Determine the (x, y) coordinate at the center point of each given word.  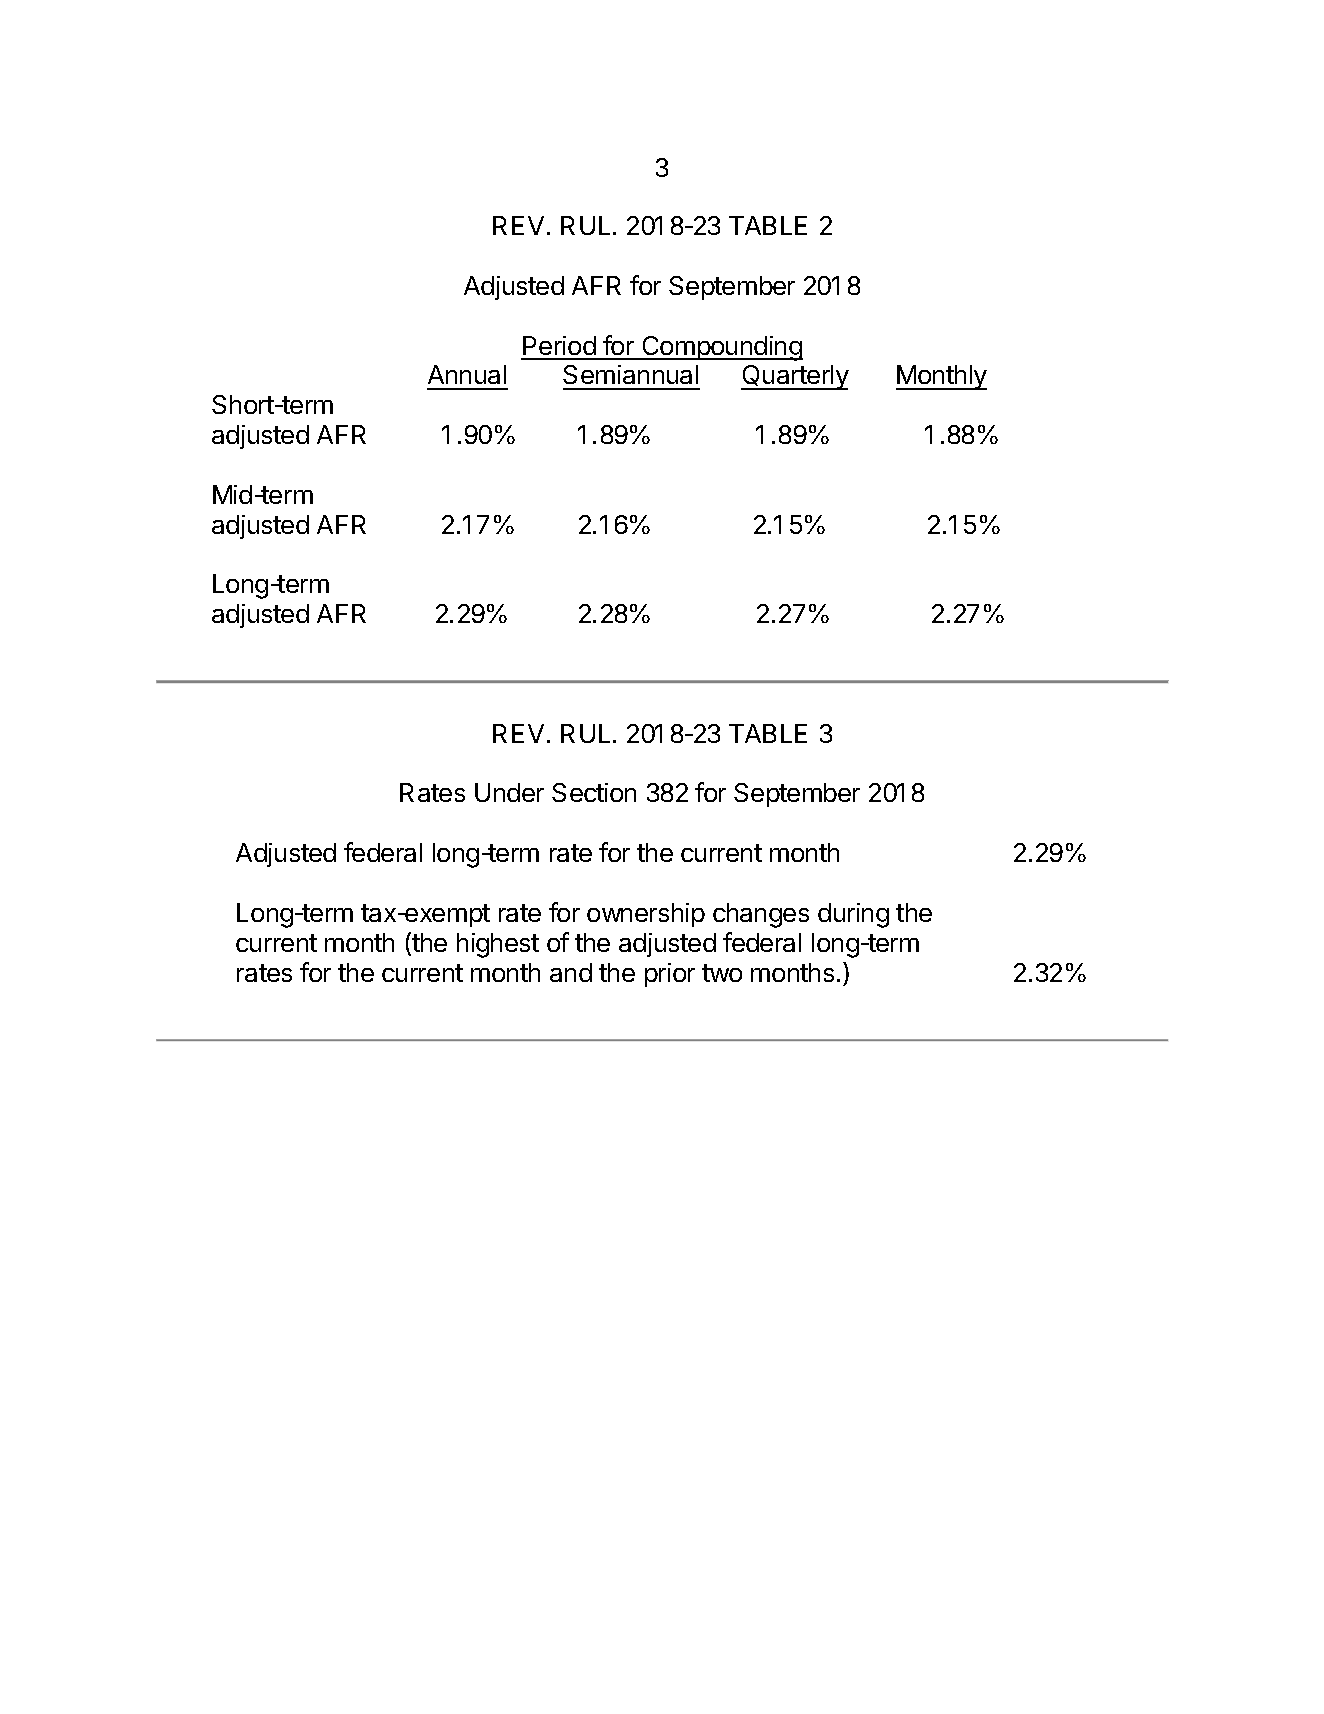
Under (509, 792)
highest (498, 945)
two (722, 973)
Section (594, 792)
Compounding (721, 348)
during (853, 915)
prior (670, 975)
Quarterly (795, 377)
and (571, 972)
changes (761, 915)
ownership (646, 915)
